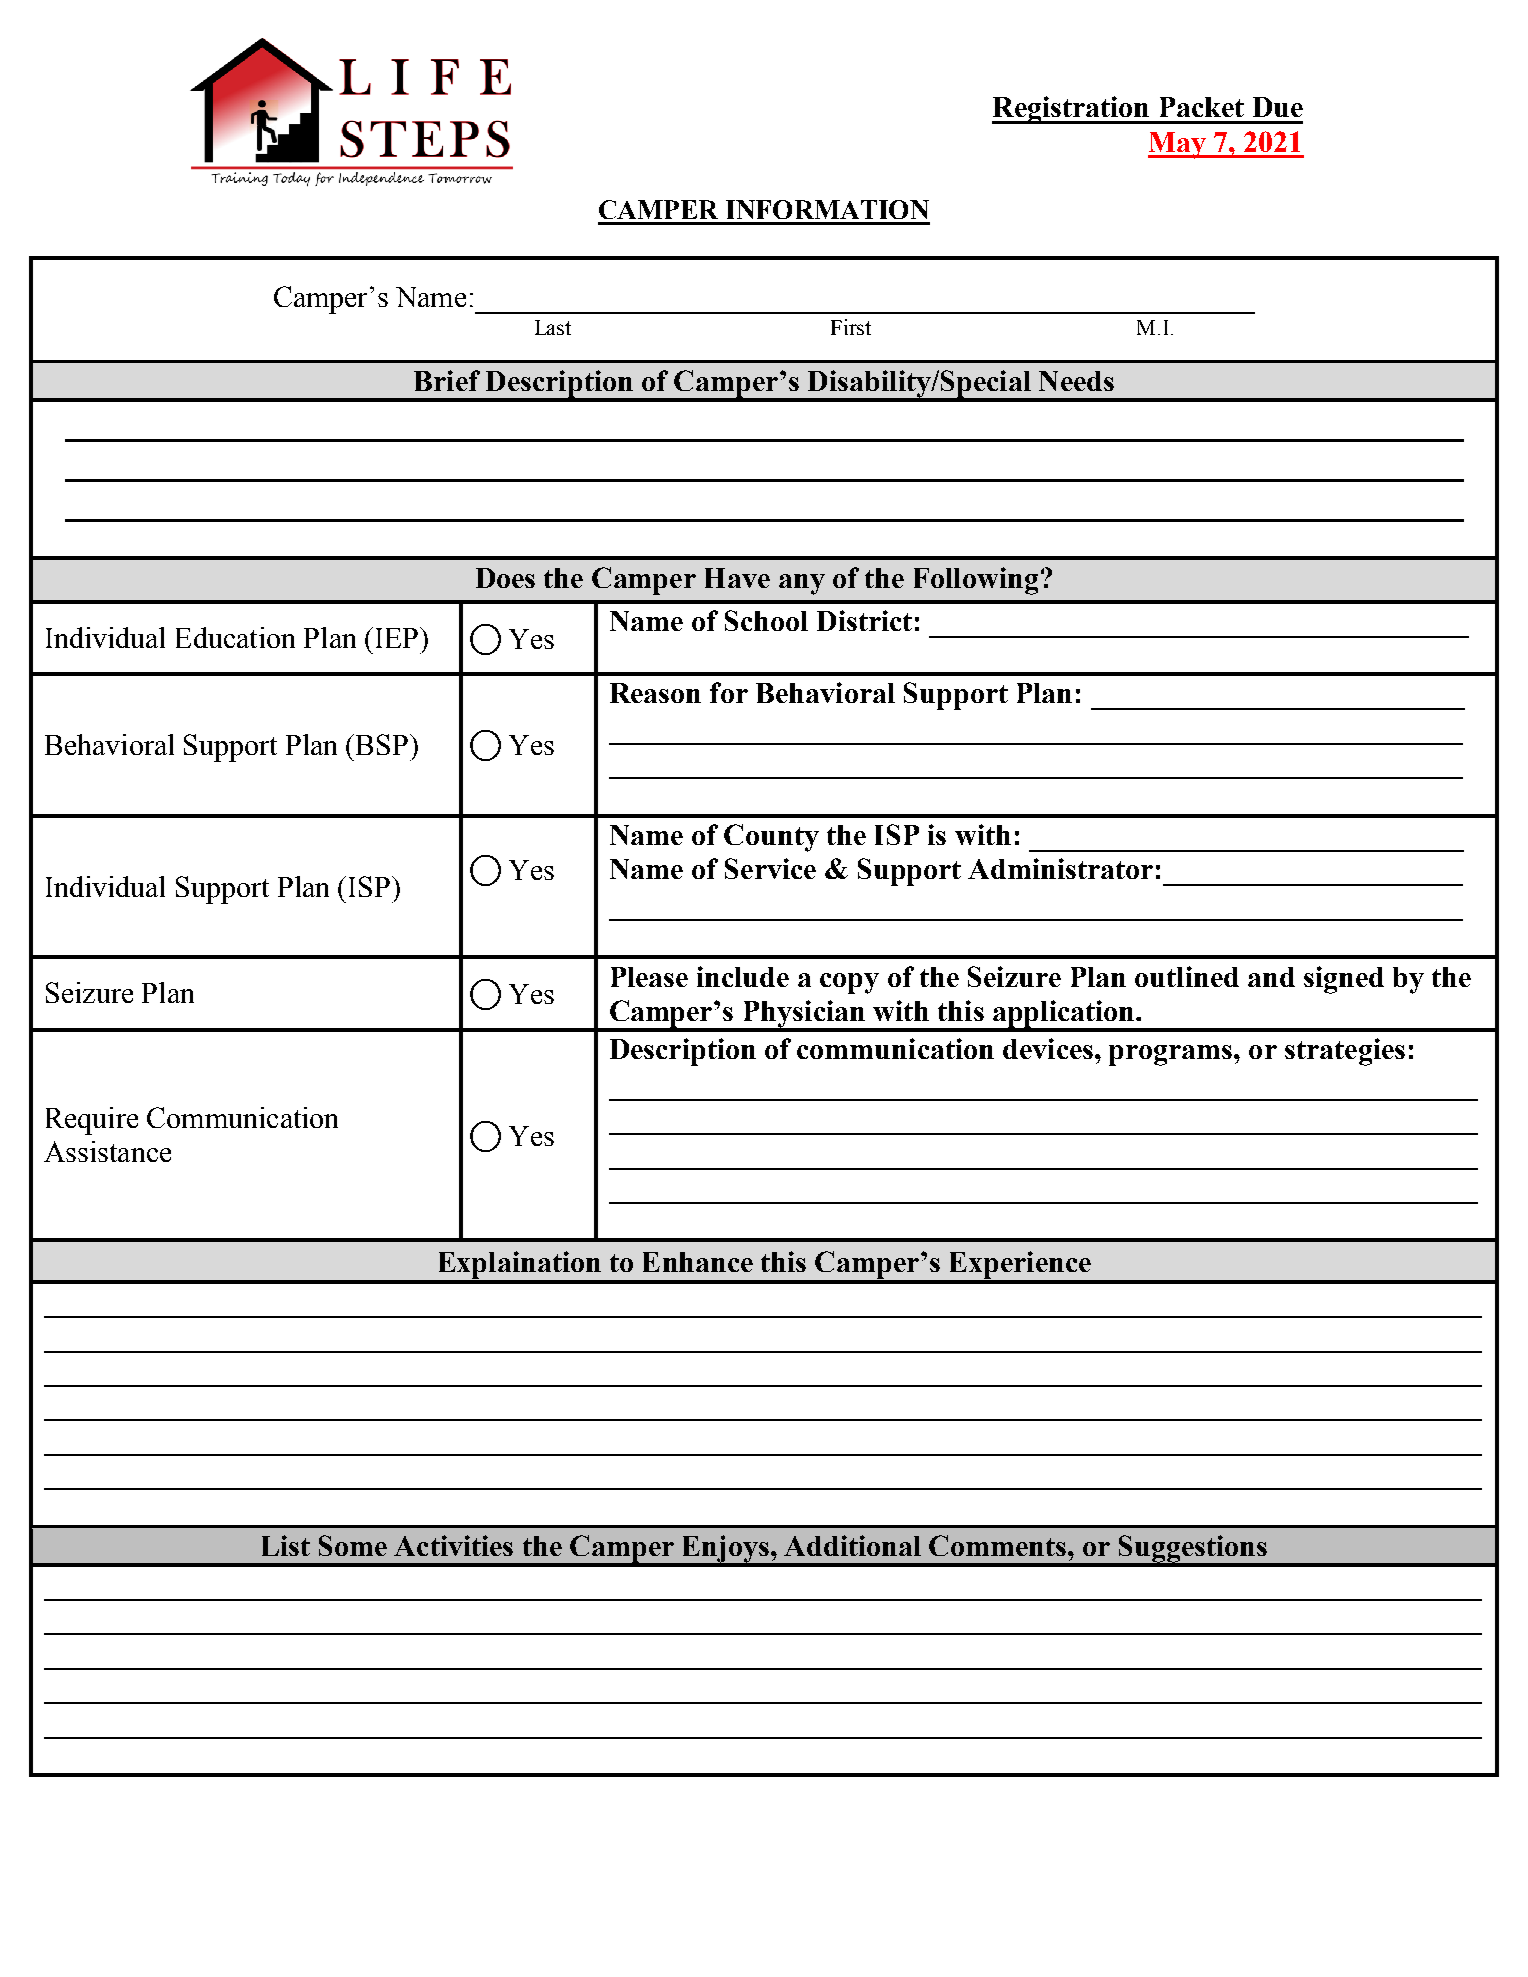 Image resolution: width=1528 pixels, height=1977 pixels. I want to click on May, so click(1178, 145).
